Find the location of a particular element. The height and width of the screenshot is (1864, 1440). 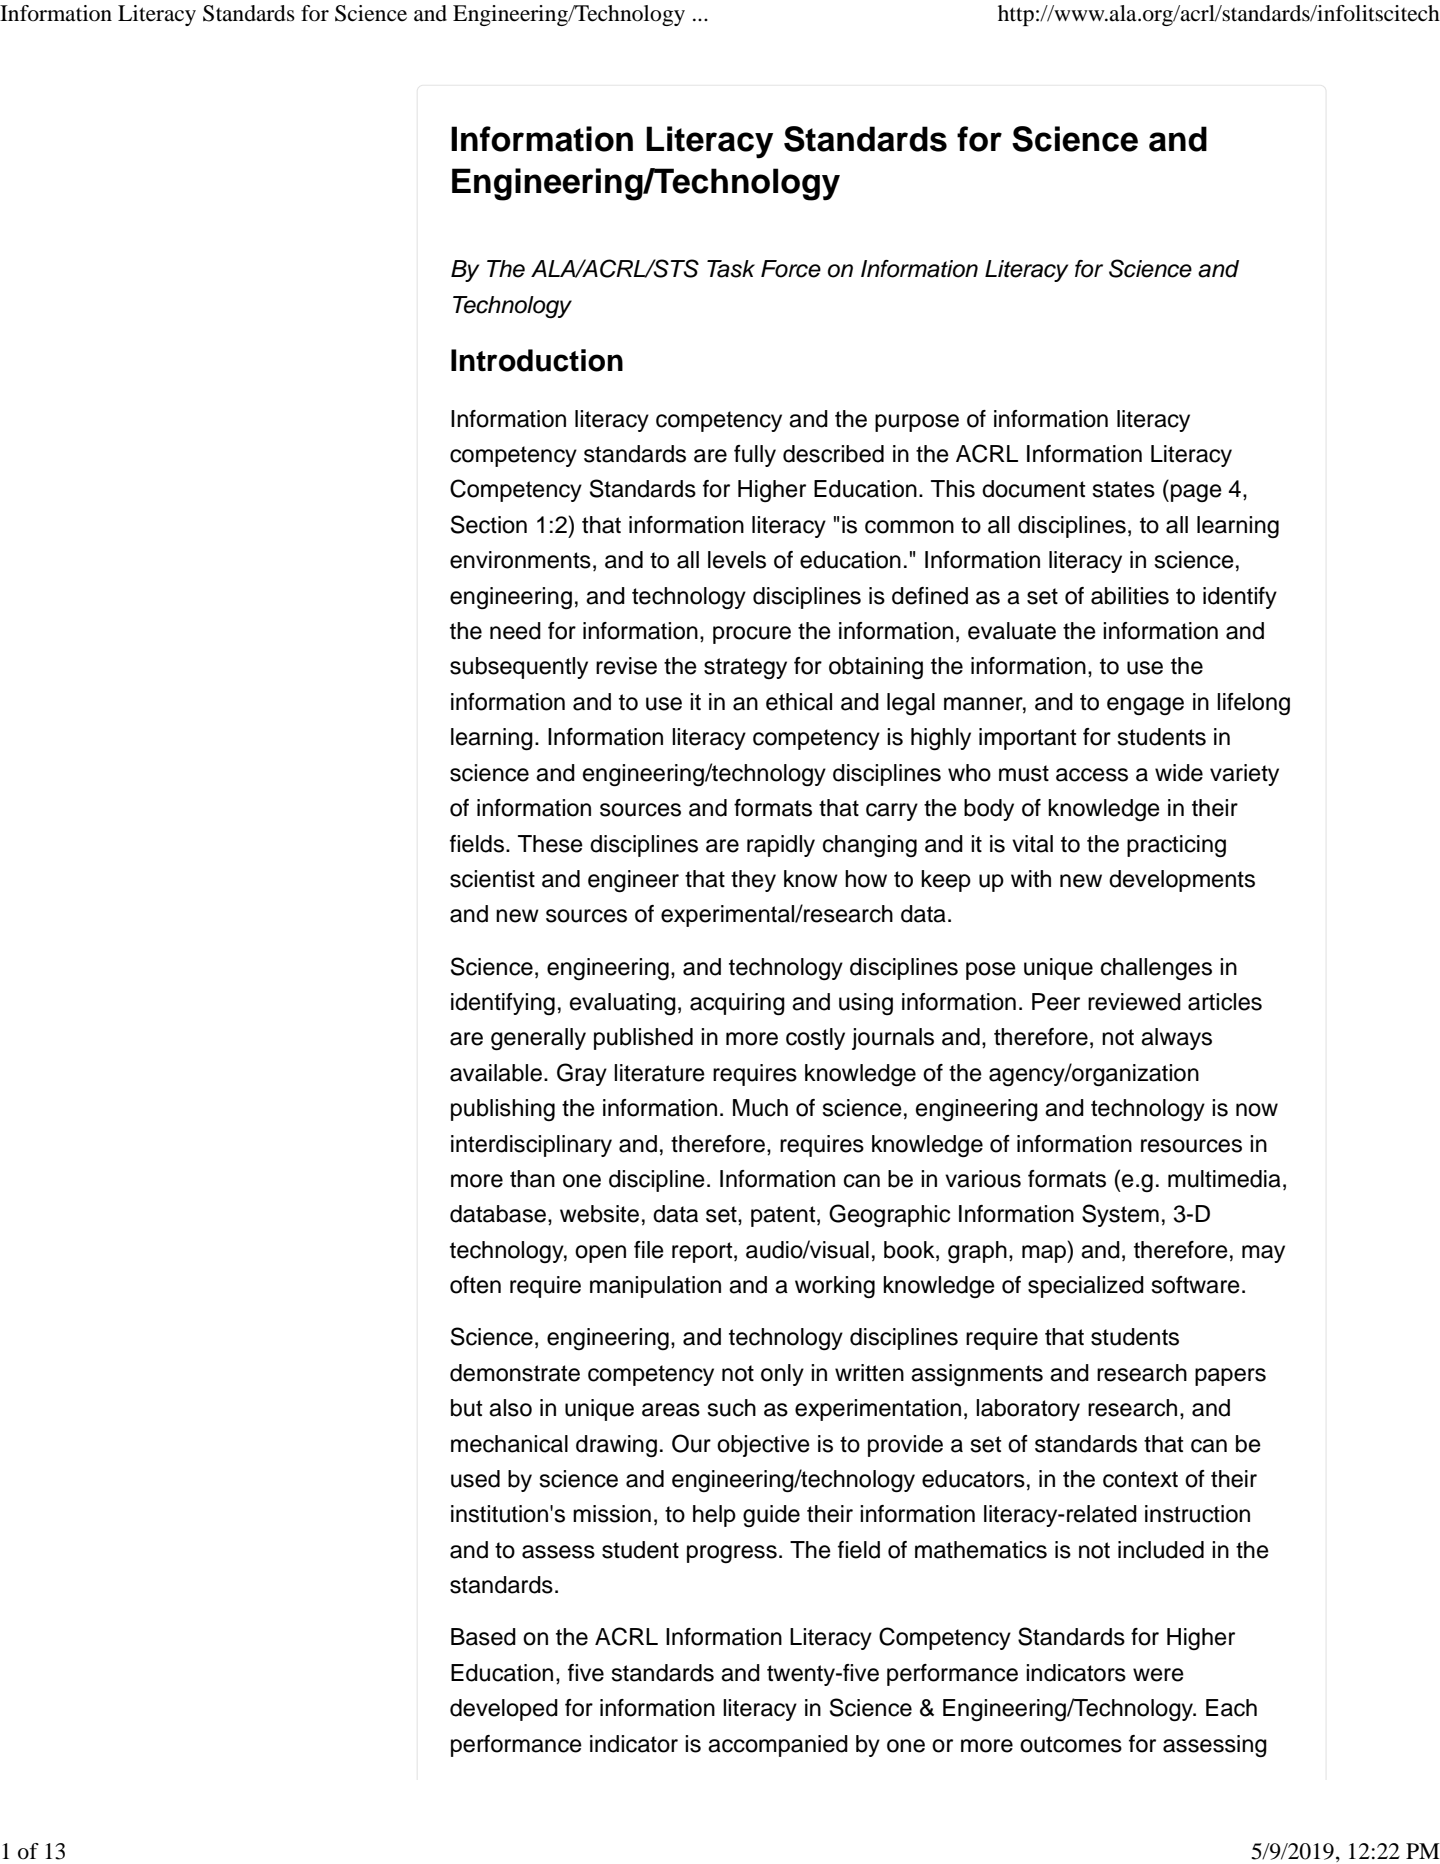

Introduction is located at coordinates (537, 360).
